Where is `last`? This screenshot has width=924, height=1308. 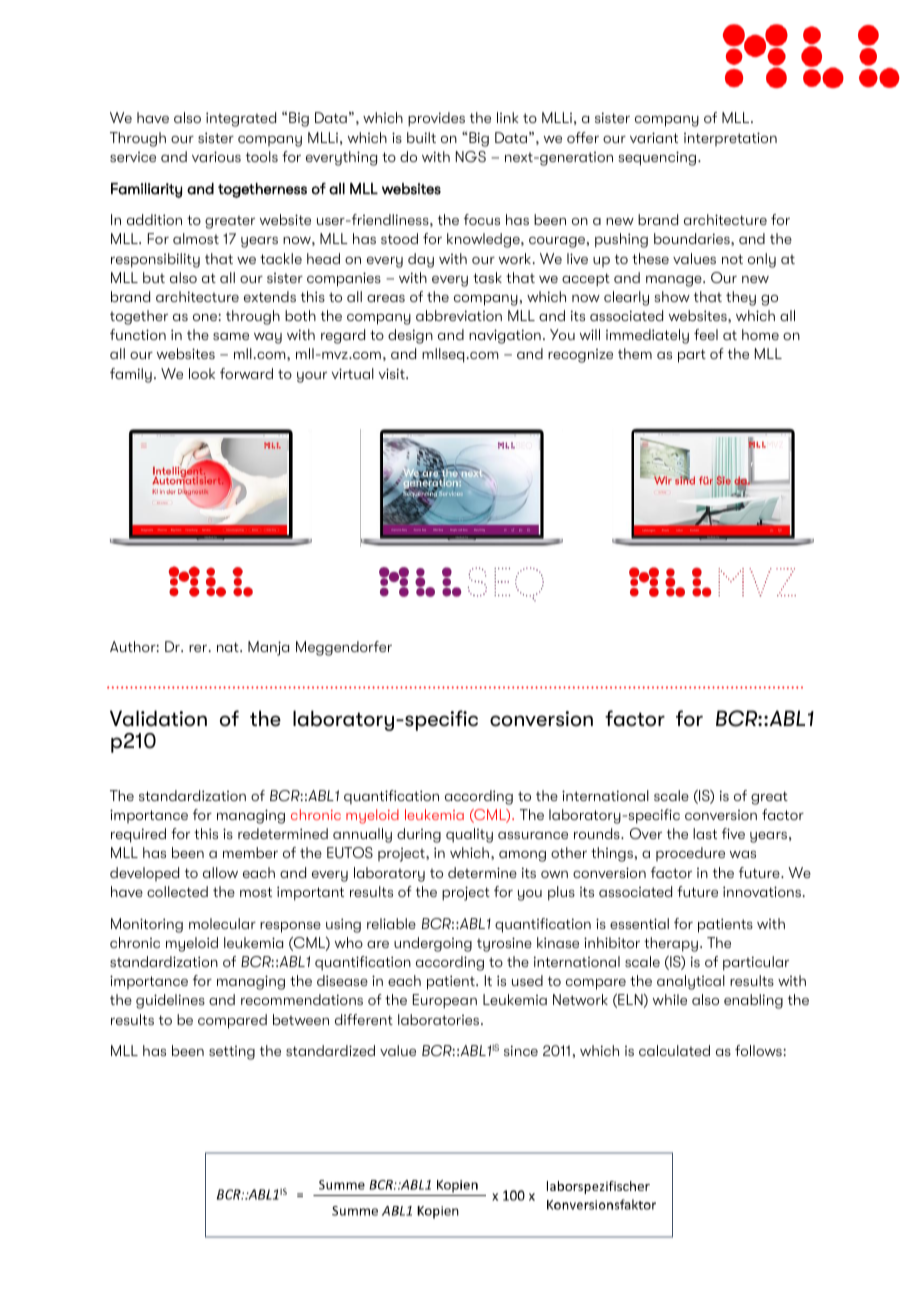 last is located at coordinates (705, 833).
